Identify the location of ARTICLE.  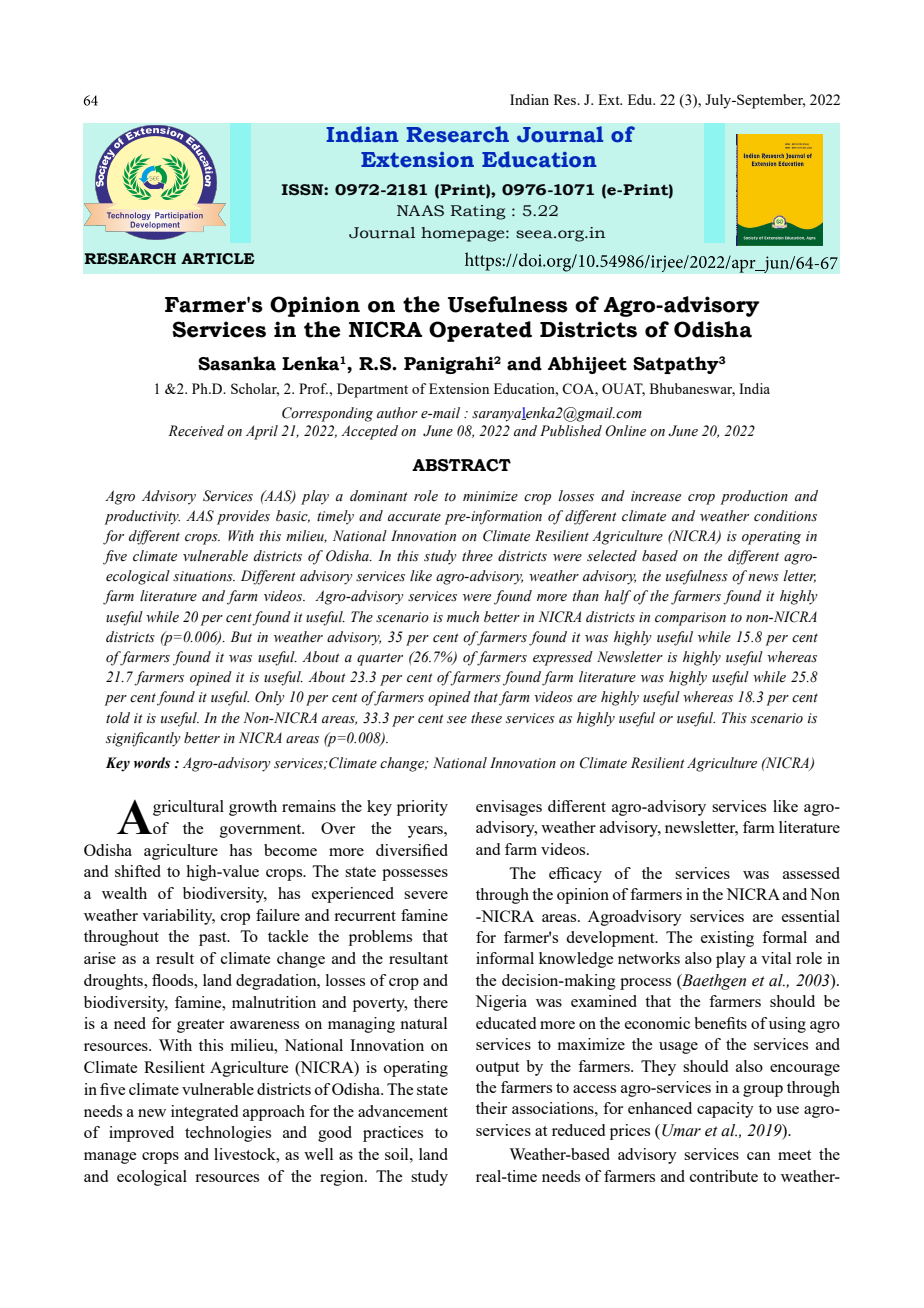
(218, 258).
